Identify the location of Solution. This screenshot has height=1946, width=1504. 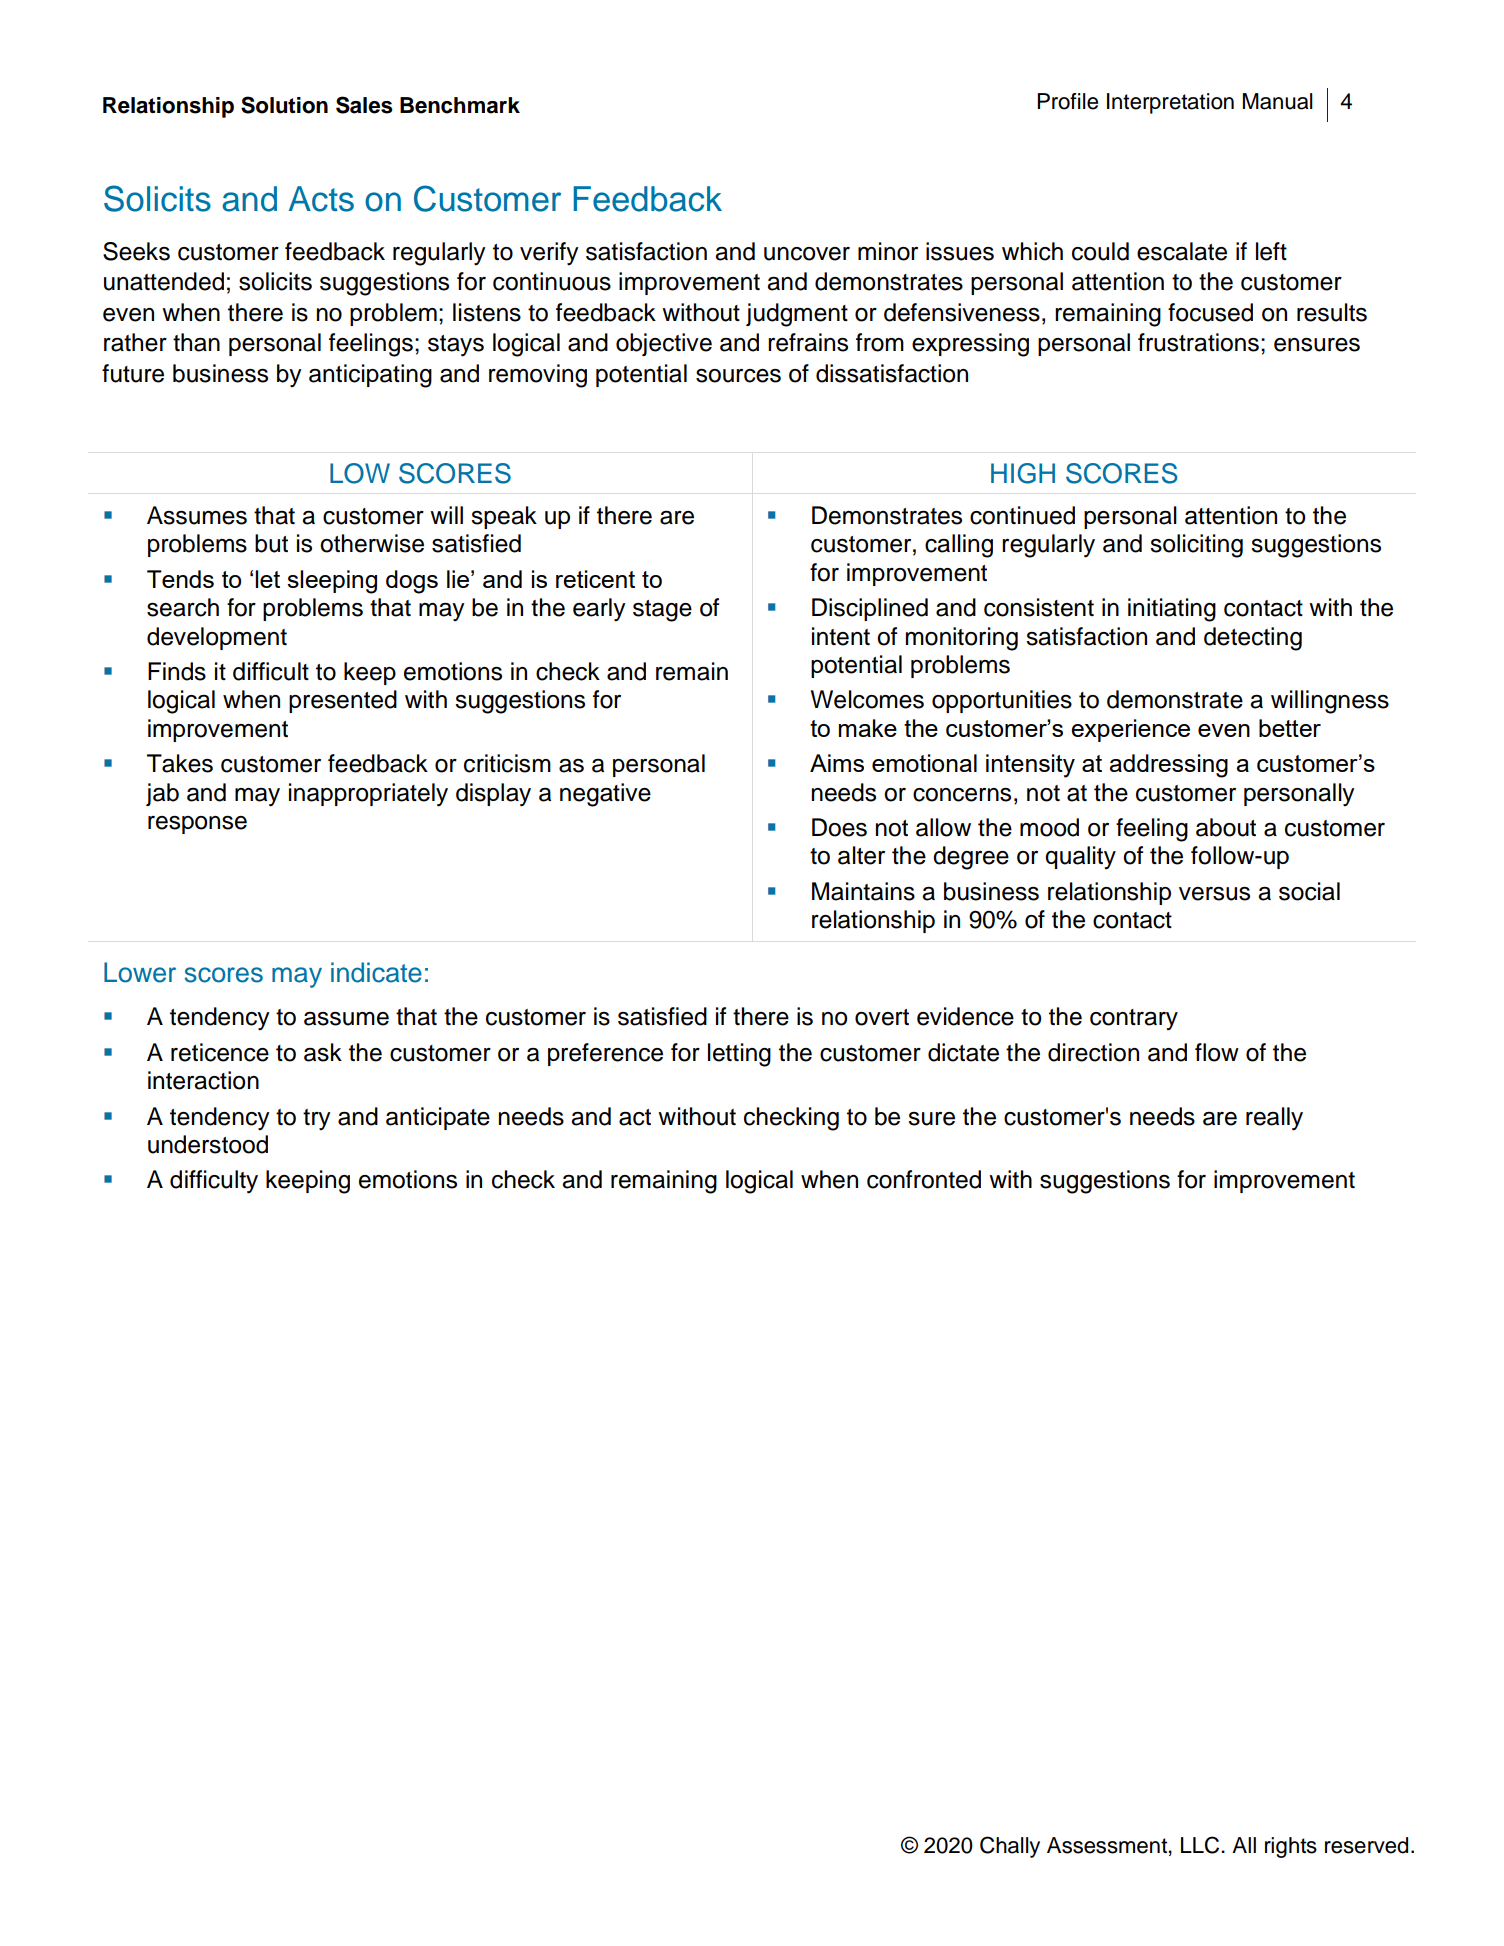
(284, 105).
